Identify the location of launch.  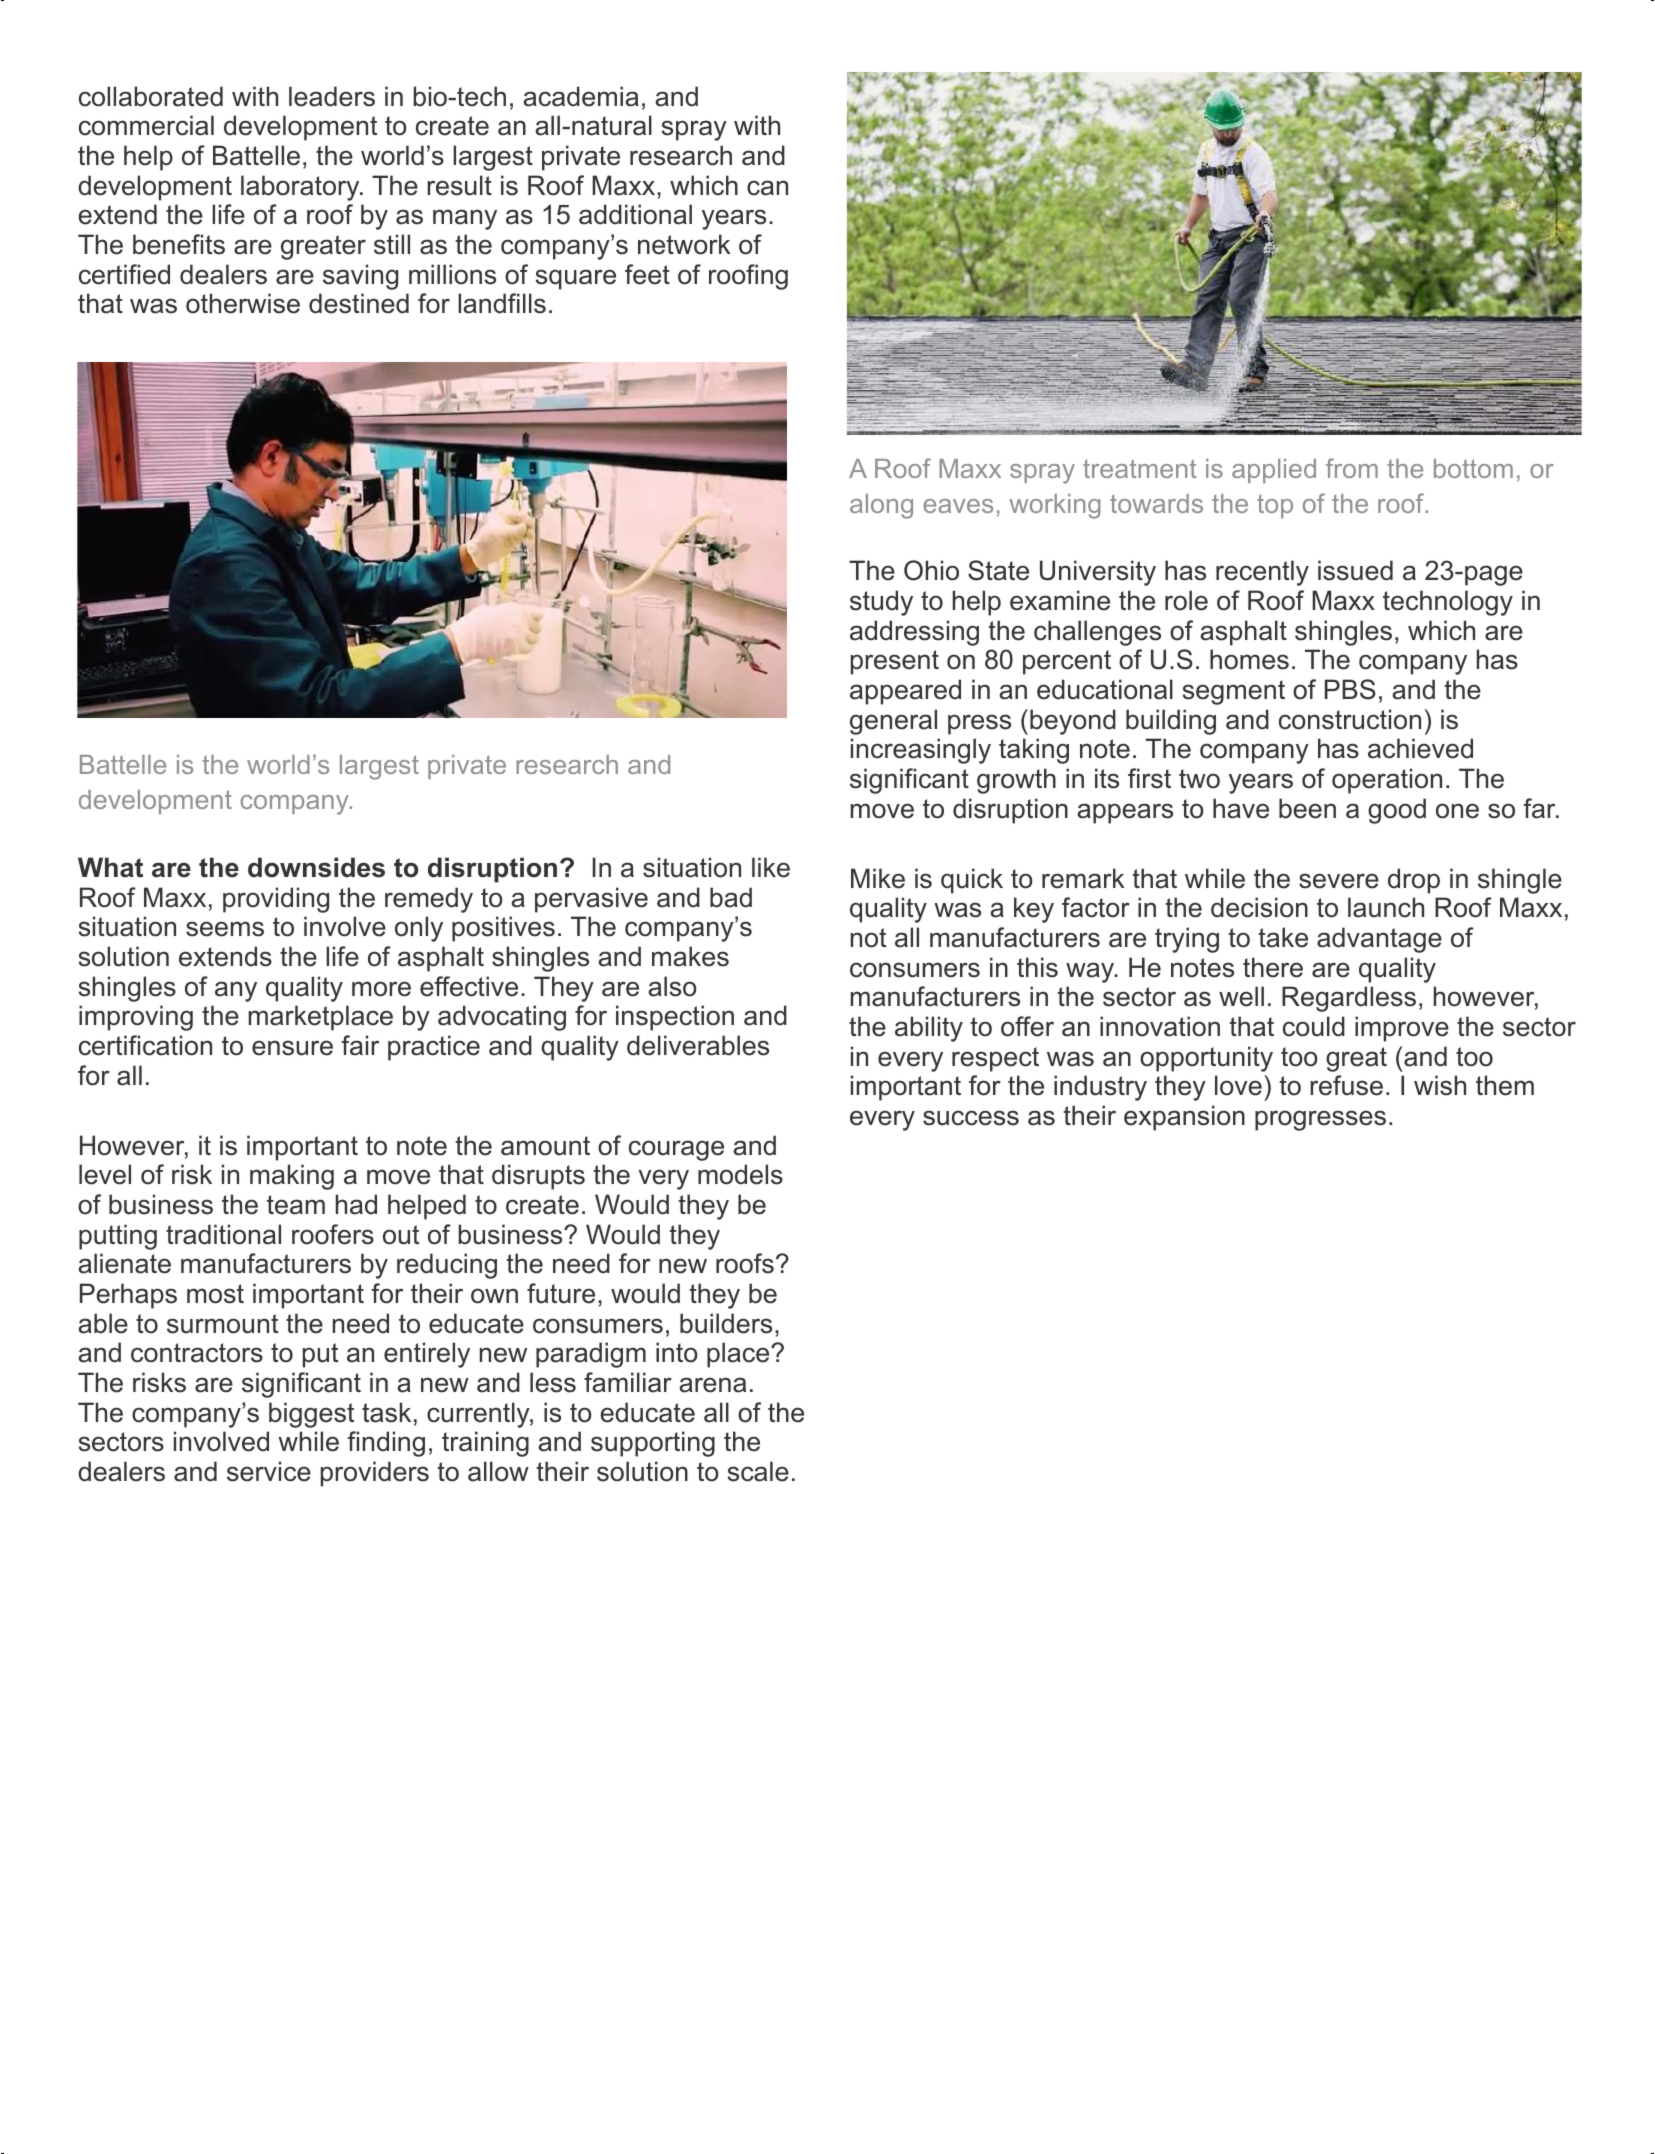
(1386, 907).
